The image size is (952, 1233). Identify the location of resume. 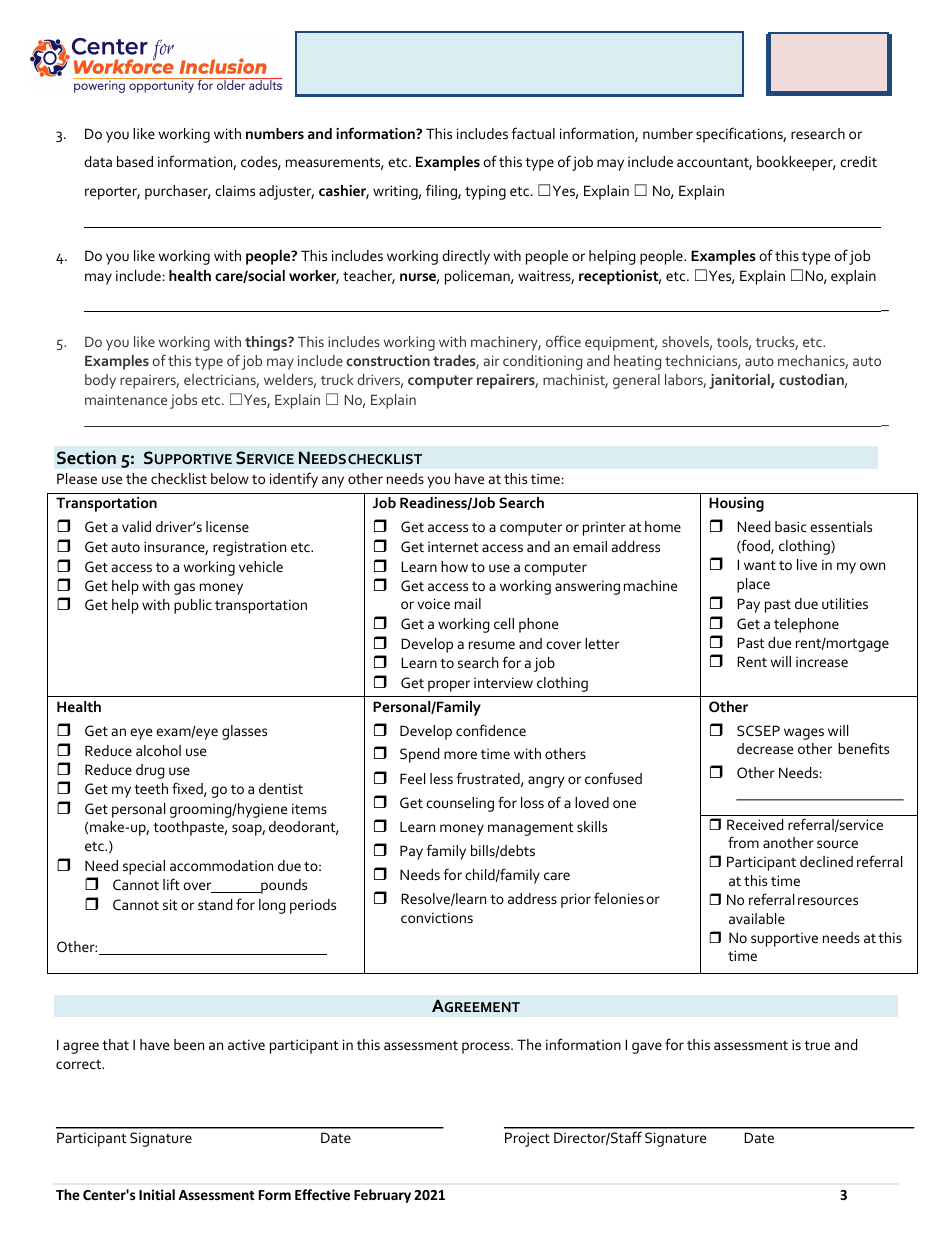
(492, 645).
